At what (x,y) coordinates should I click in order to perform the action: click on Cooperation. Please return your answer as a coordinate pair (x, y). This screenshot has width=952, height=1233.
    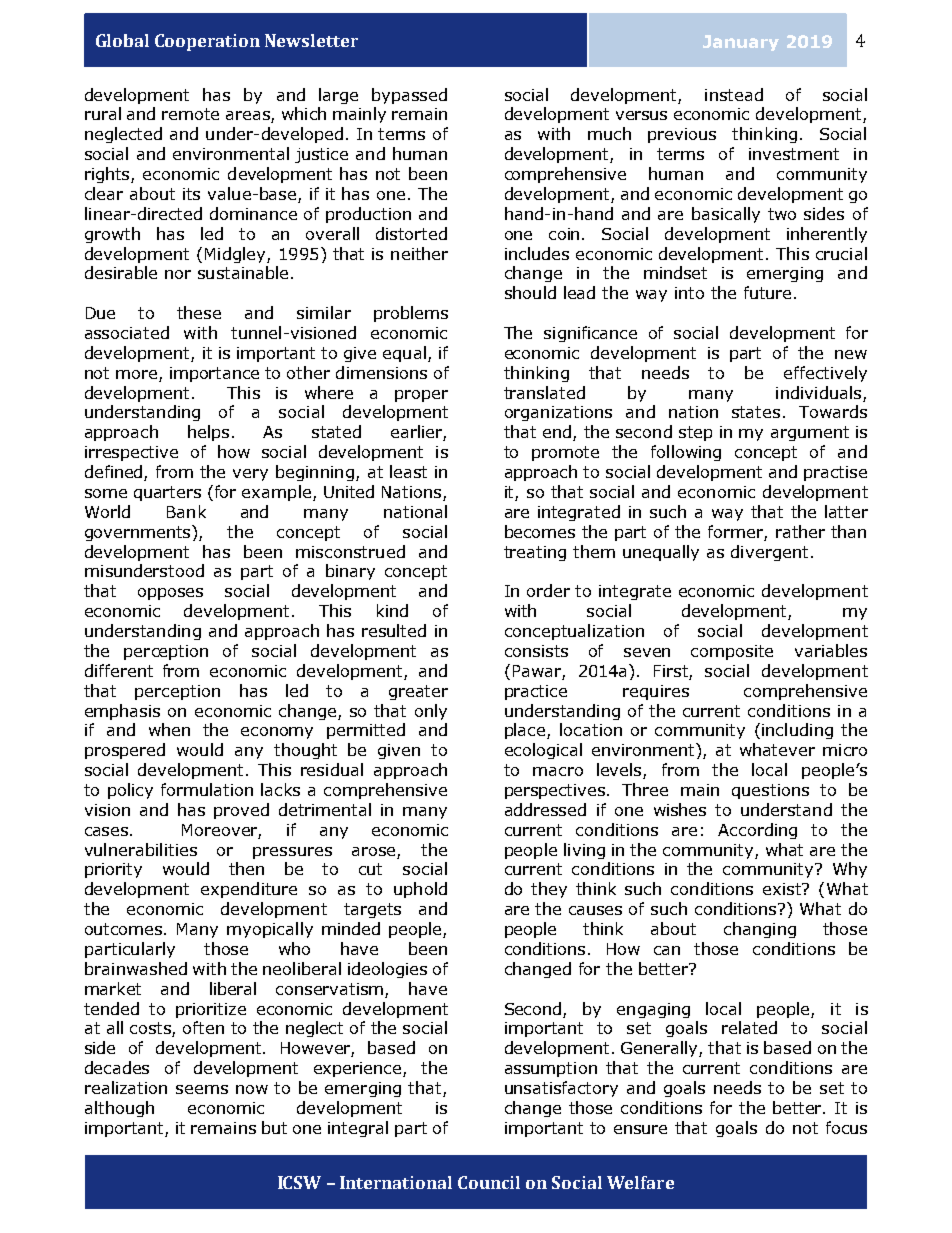
    Looking at the image, I should click on (207, 42).
